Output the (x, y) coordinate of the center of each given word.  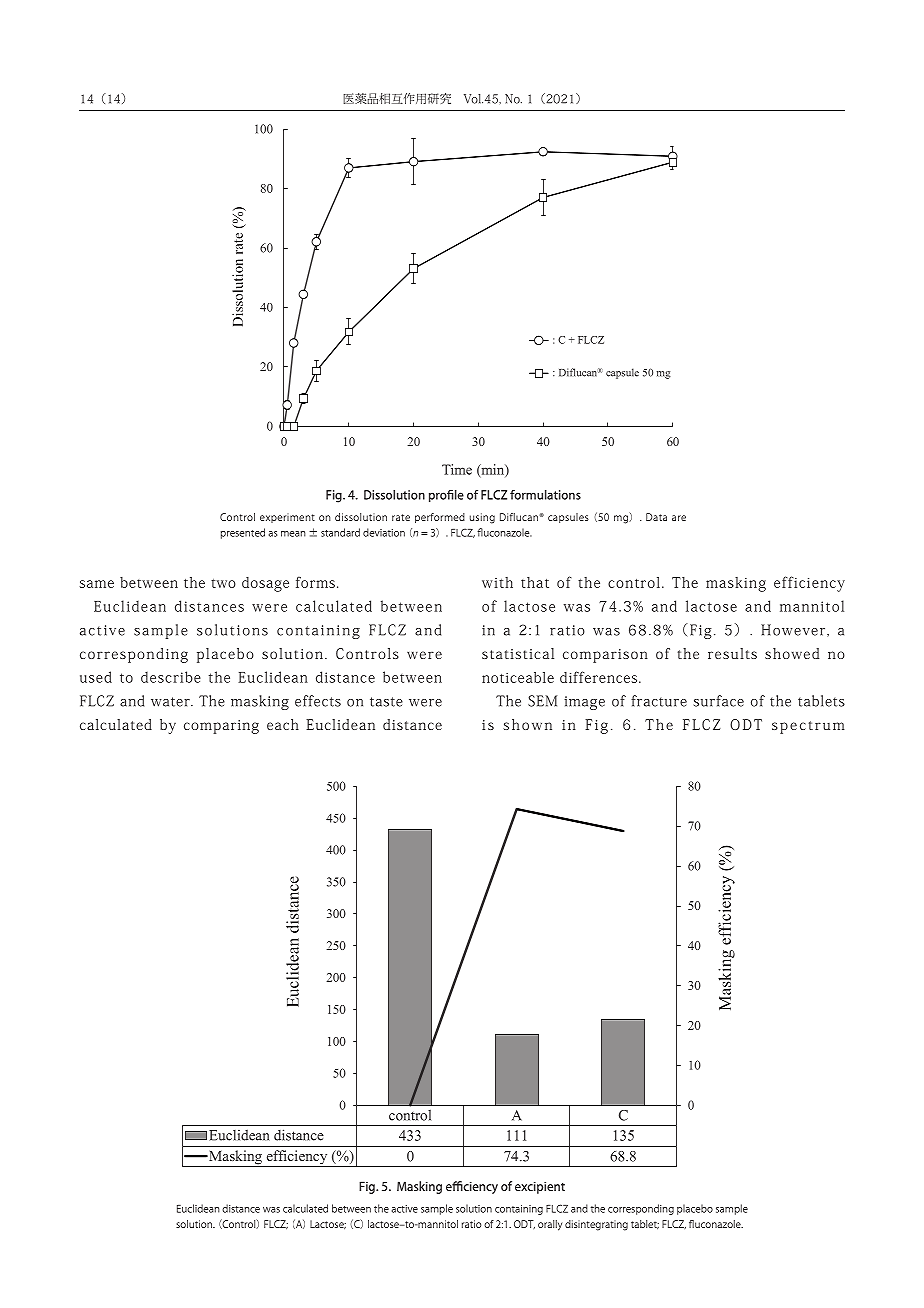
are (679, 518)
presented (243, 533)
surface (719, 701)
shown (527, 724)
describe (171, 677)
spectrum (808, 727)
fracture (659, 701)
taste (386, 702)
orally (550, 1225)
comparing (221, 727)
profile (446, 496)
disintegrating (596, 1225)
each (283, 724)
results (732, 653)
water (171, 702)
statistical (518, 653)
